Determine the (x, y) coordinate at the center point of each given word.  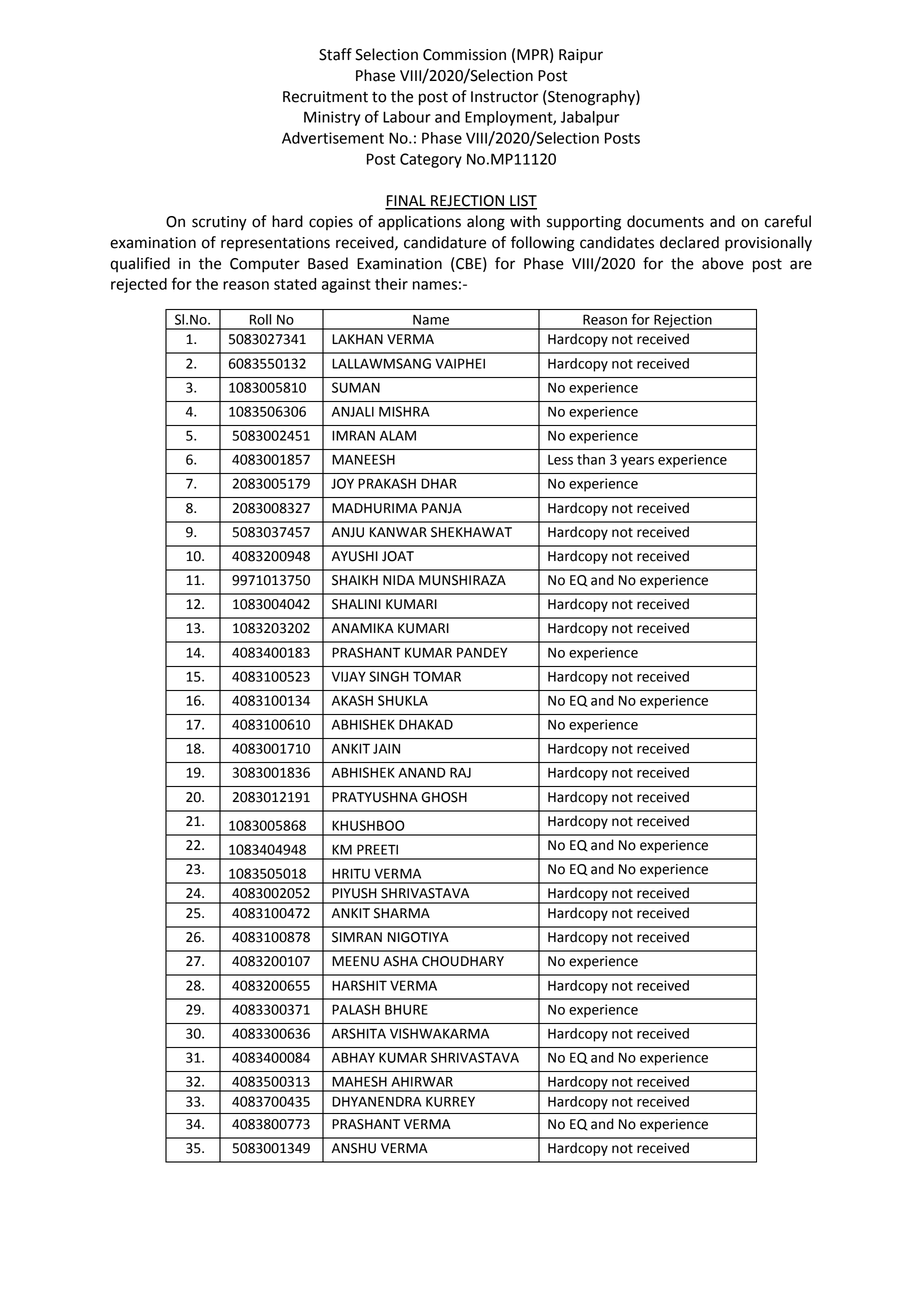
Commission (464, 55)
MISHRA (404, 411)
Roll (260, 319)
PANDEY (482, 652)
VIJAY (349, 676)
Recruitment (325, 97)
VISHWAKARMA (439, 1033)
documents (665, 221)
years (637, 462)
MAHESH (359, 1081)
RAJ (460, 772)
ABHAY (353, 1057)
